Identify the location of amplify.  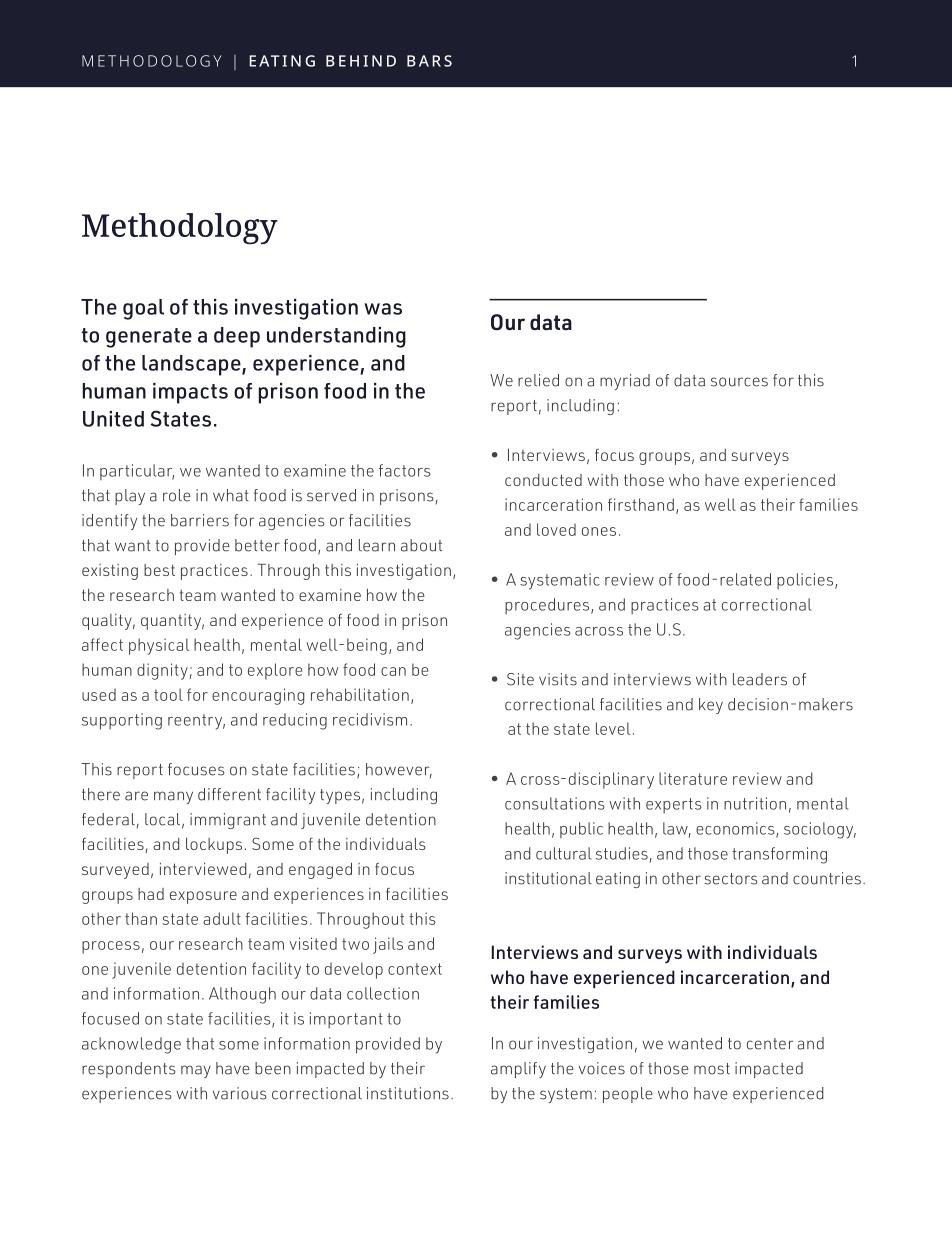
(518, 1070).
